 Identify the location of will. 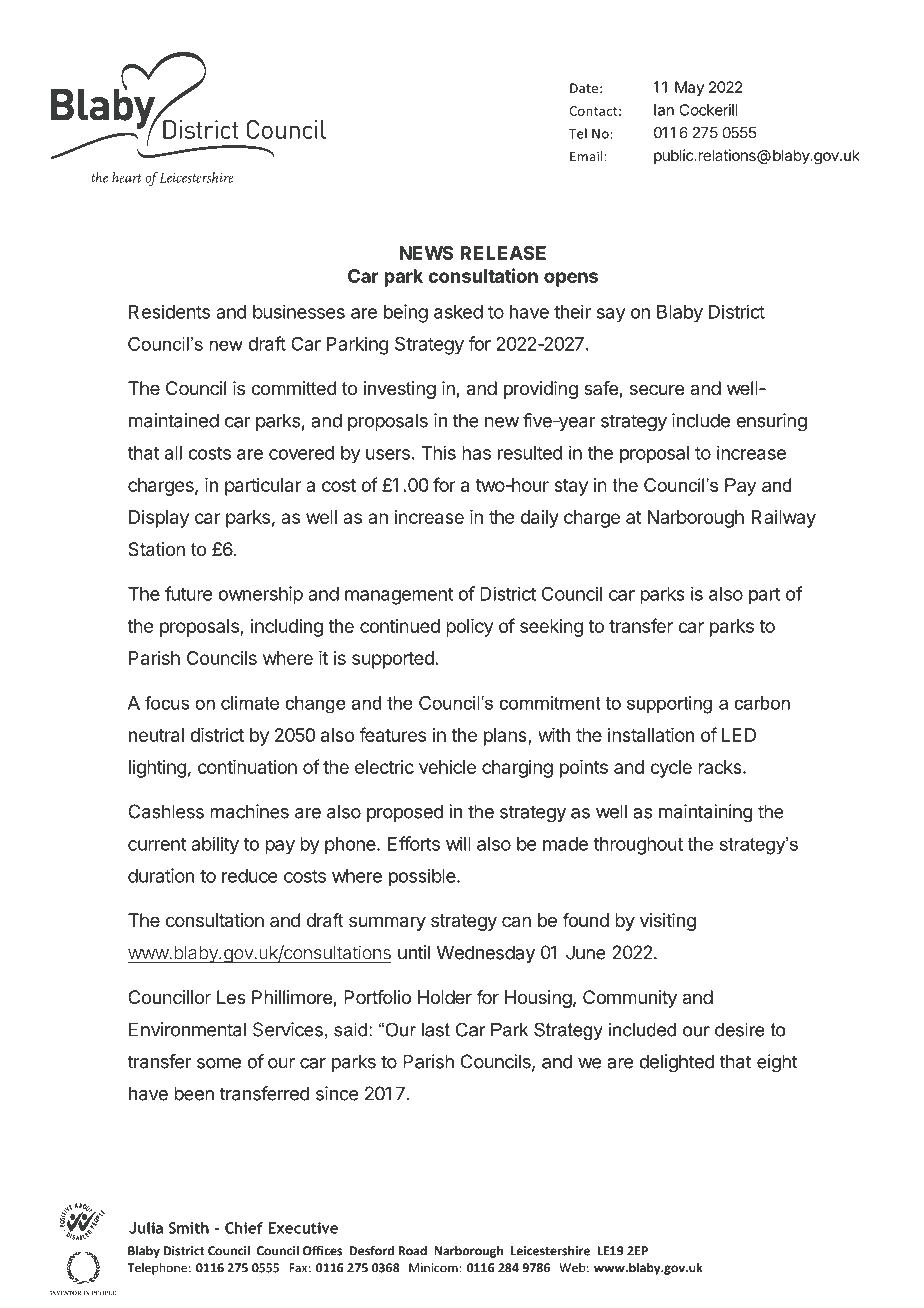
(458, 843).
